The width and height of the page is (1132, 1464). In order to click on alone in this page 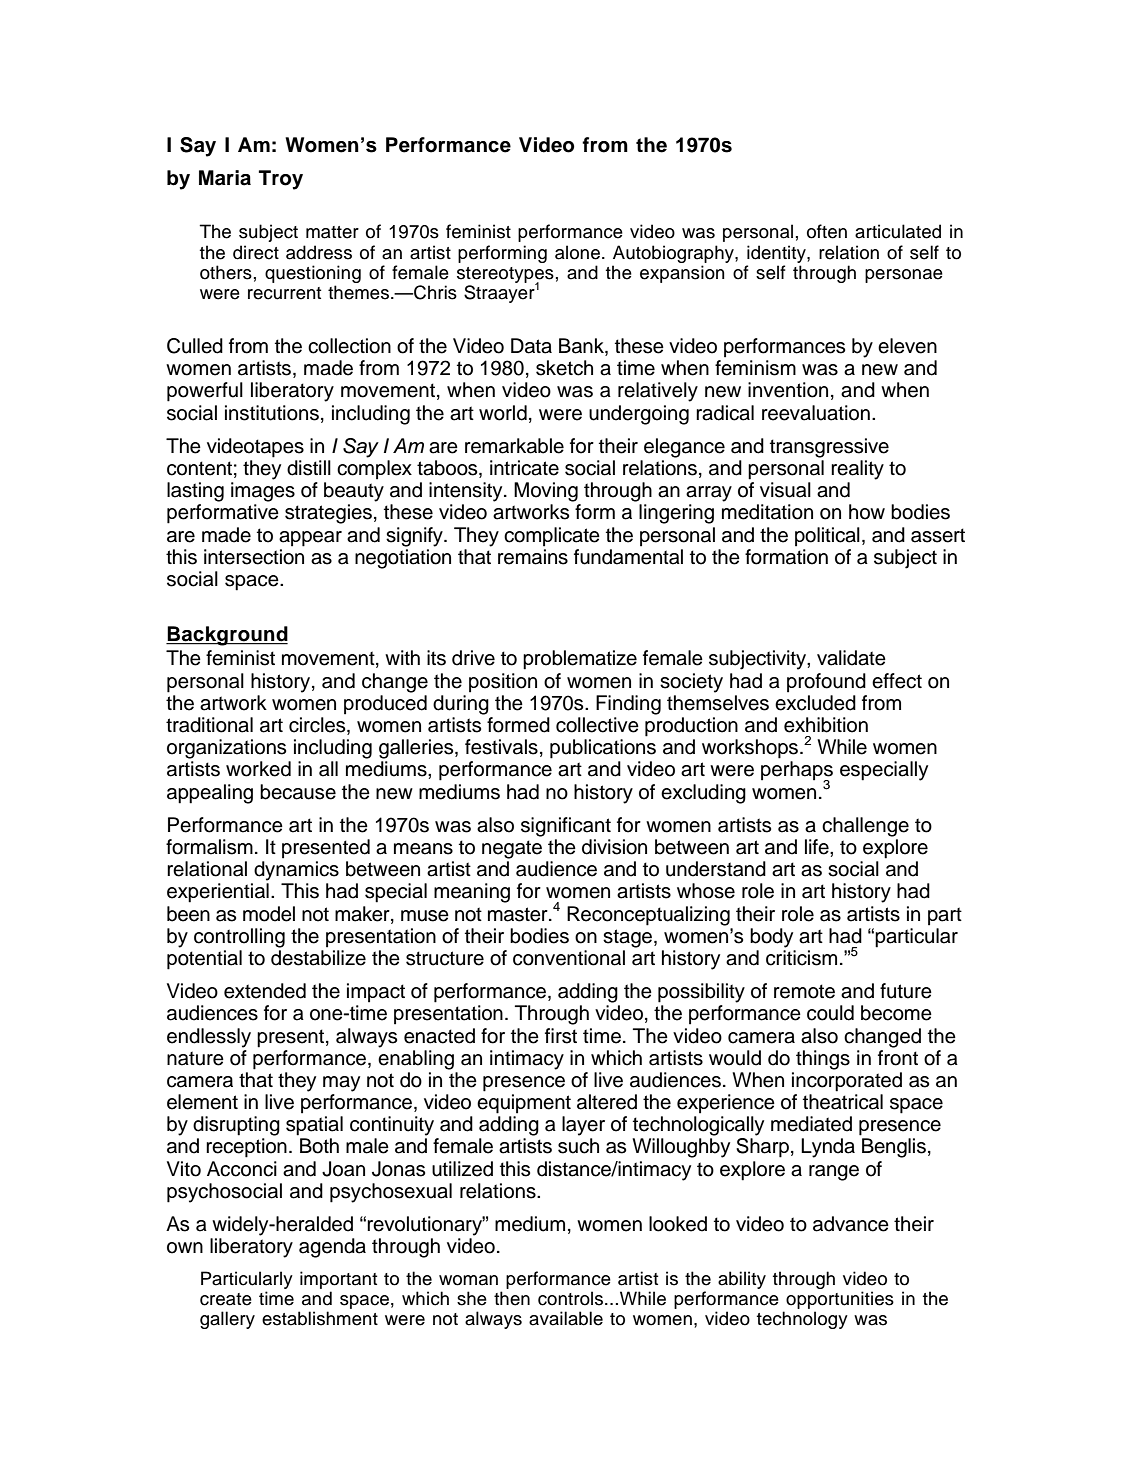, I will do `click(577, 252)`.
